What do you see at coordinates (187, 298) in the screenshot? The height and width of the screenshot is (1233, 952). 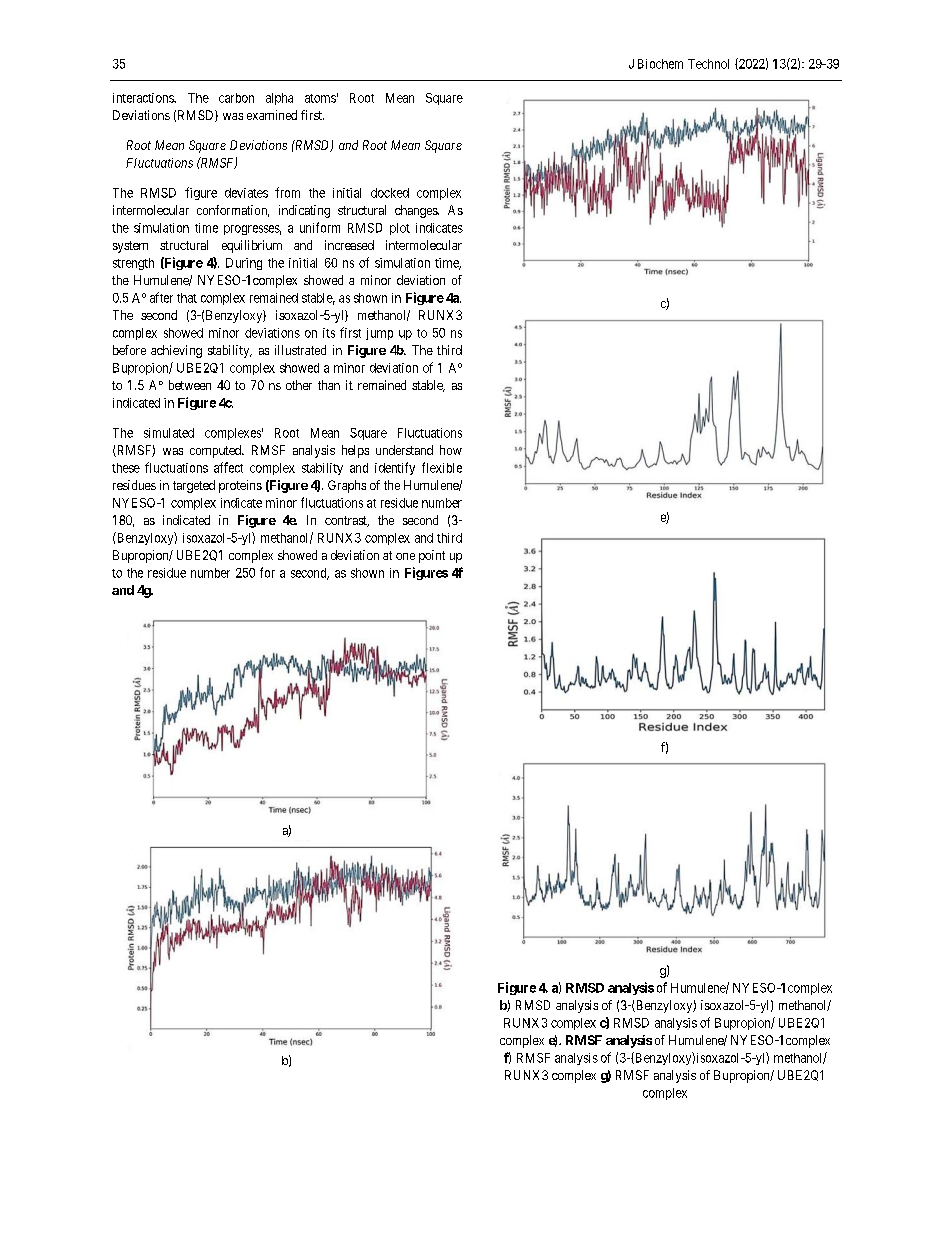 I see `that` at bounding box center [187, 298].
